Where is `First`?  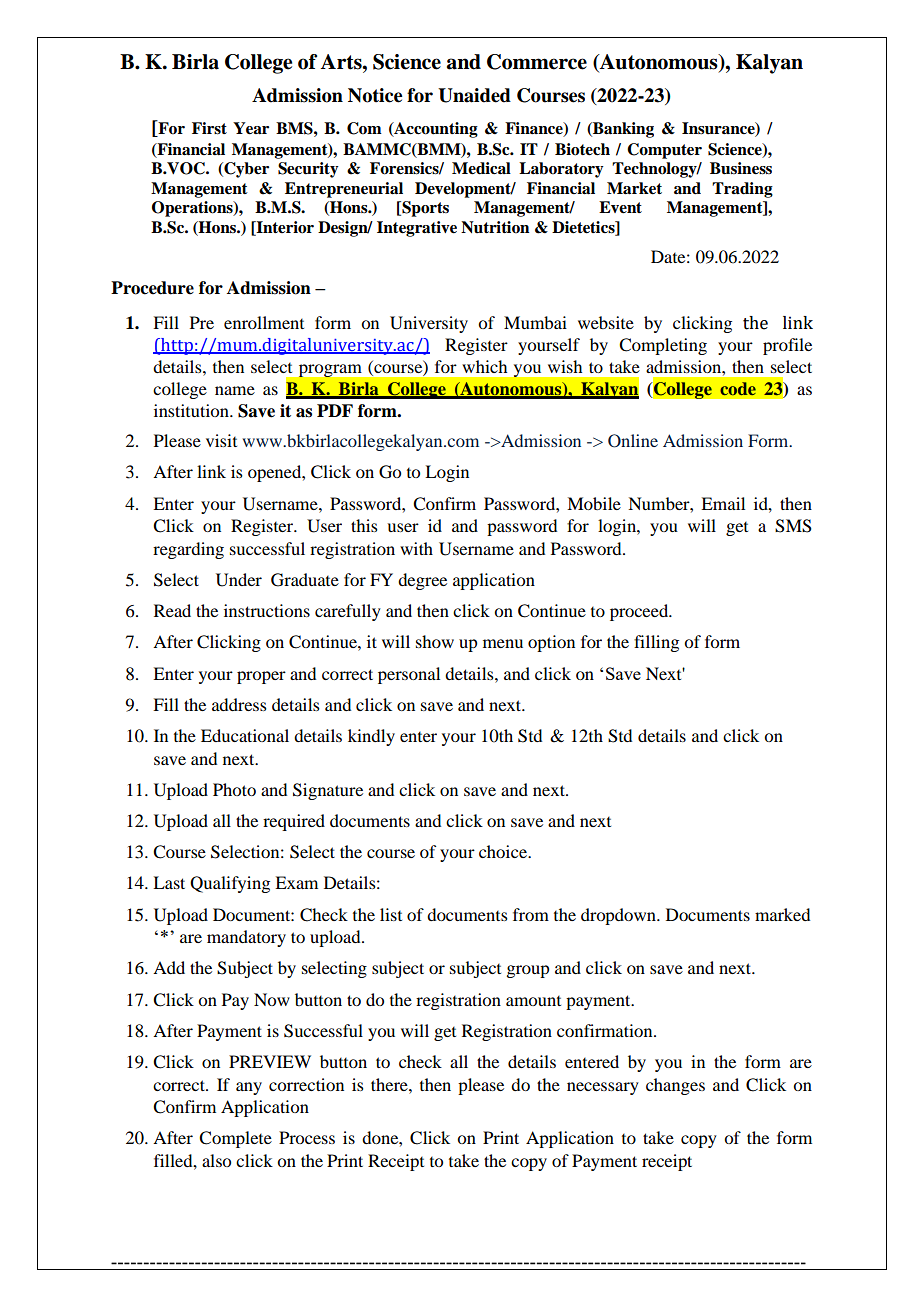 First is located at coordinates (209, 128).
